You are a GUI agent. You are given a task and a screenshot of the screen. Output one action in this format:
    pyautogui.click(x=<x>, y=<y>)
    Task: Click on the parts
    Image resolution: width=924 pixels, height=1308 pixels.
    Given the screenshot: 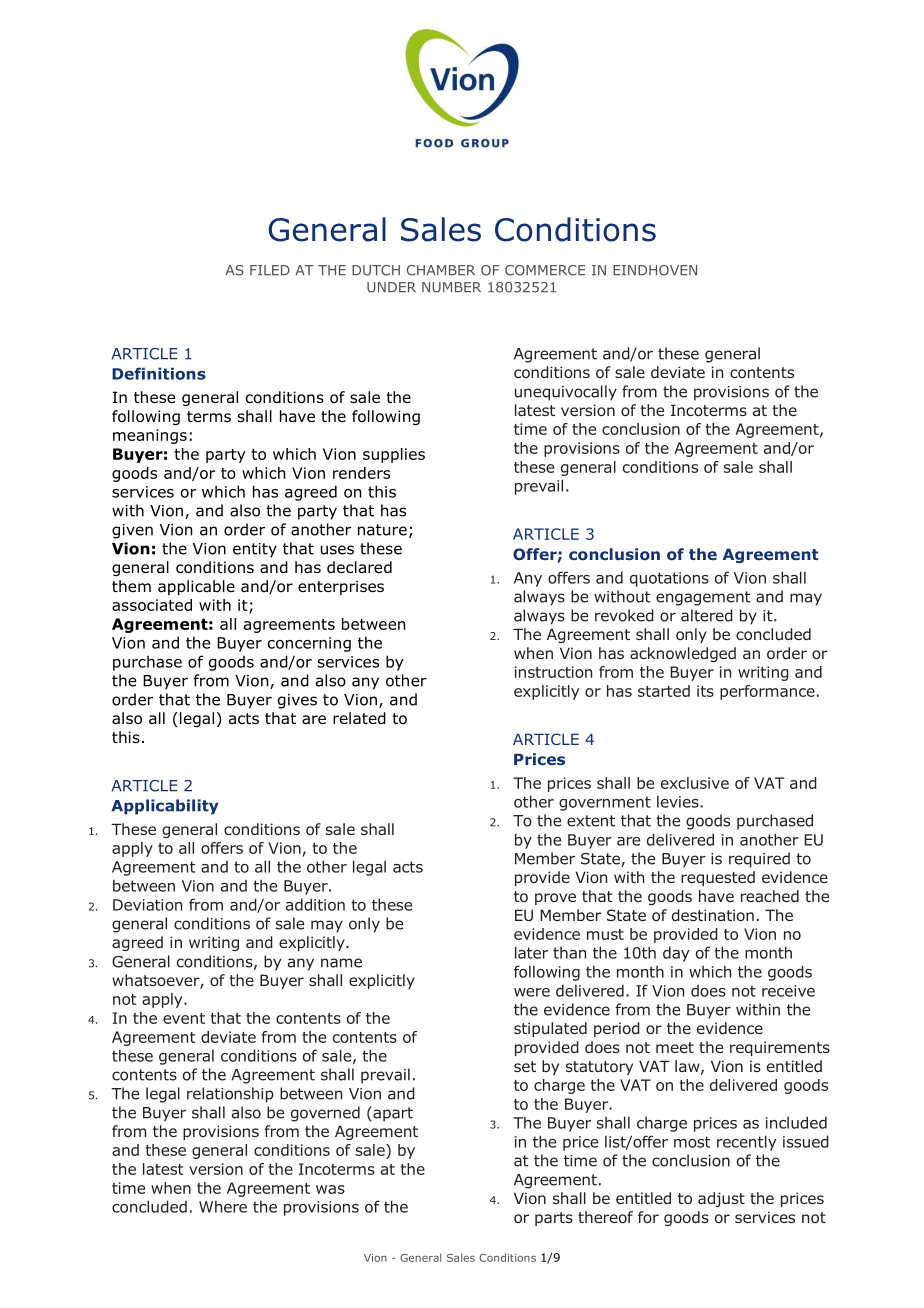 What is the action you would take?
    pyautogui.click(x=554, y=1219)
